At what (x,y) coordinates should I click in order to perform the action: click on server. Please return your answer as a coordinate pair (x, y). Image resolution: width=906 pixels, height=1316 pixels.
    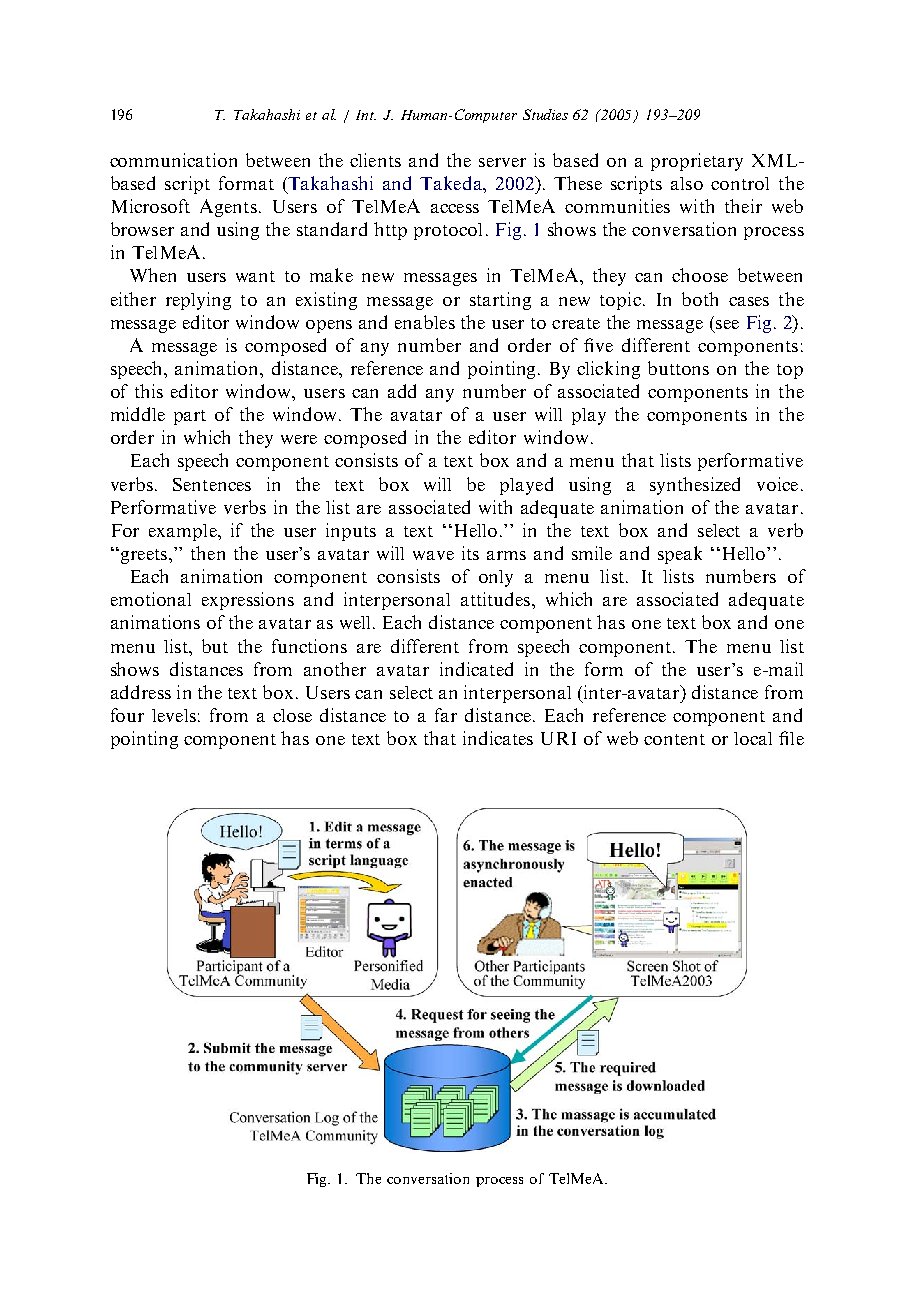
    Looking at the image, I should click on (502, 162).
